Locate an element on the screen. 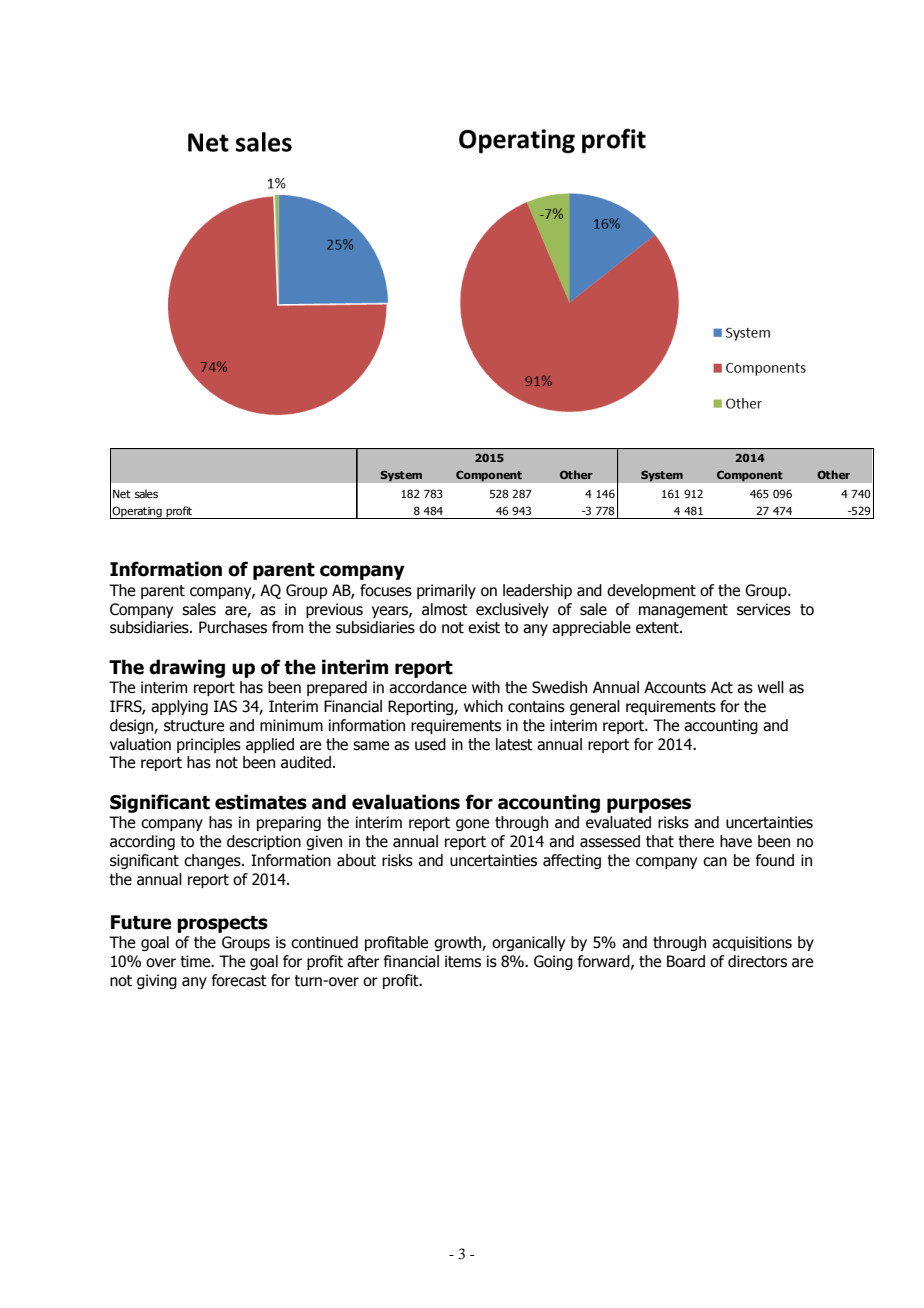  primarily is located at coordinates (446, 591).
